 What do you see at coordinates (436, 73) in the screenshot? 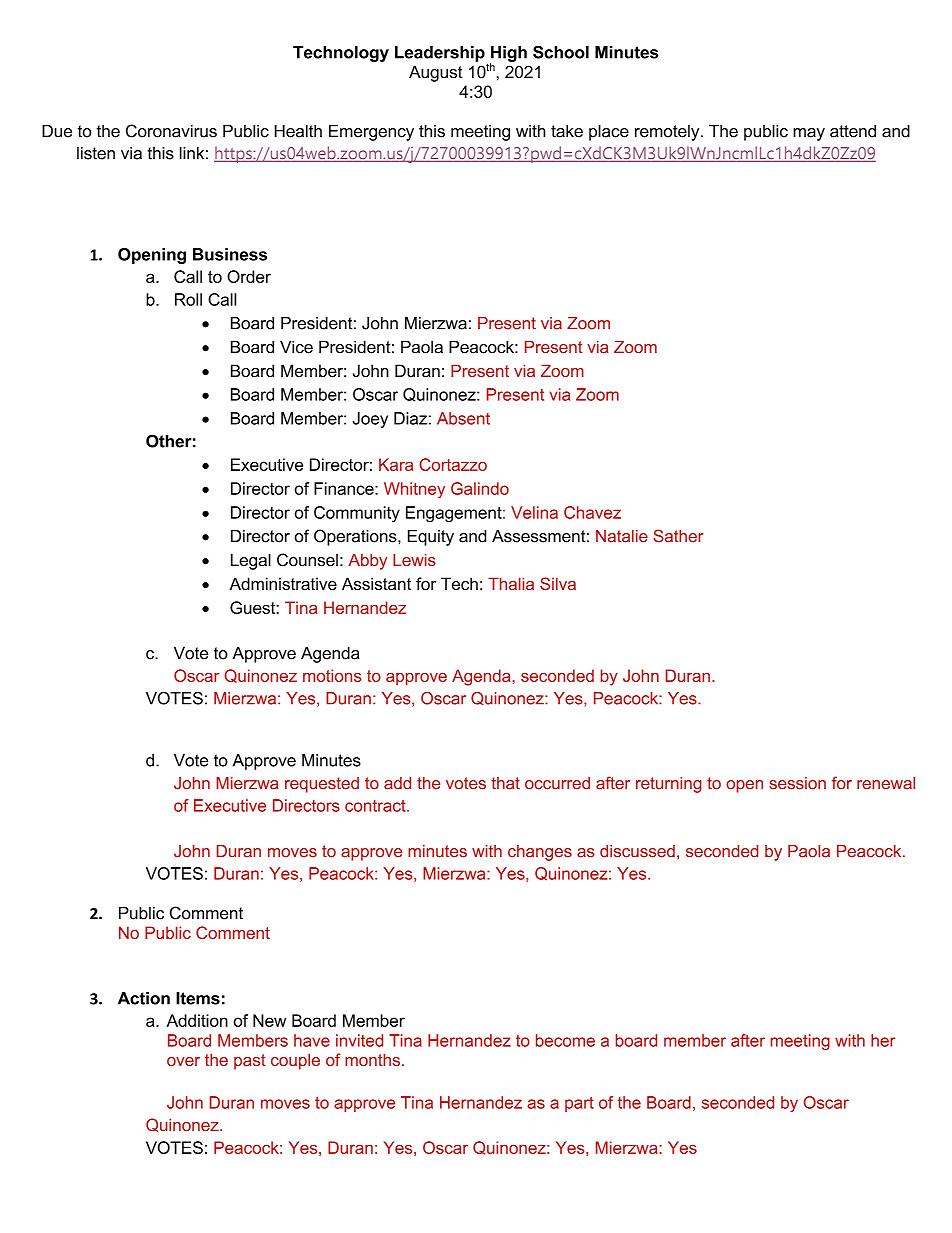
I see `August` at bounding box center [436, 73].
